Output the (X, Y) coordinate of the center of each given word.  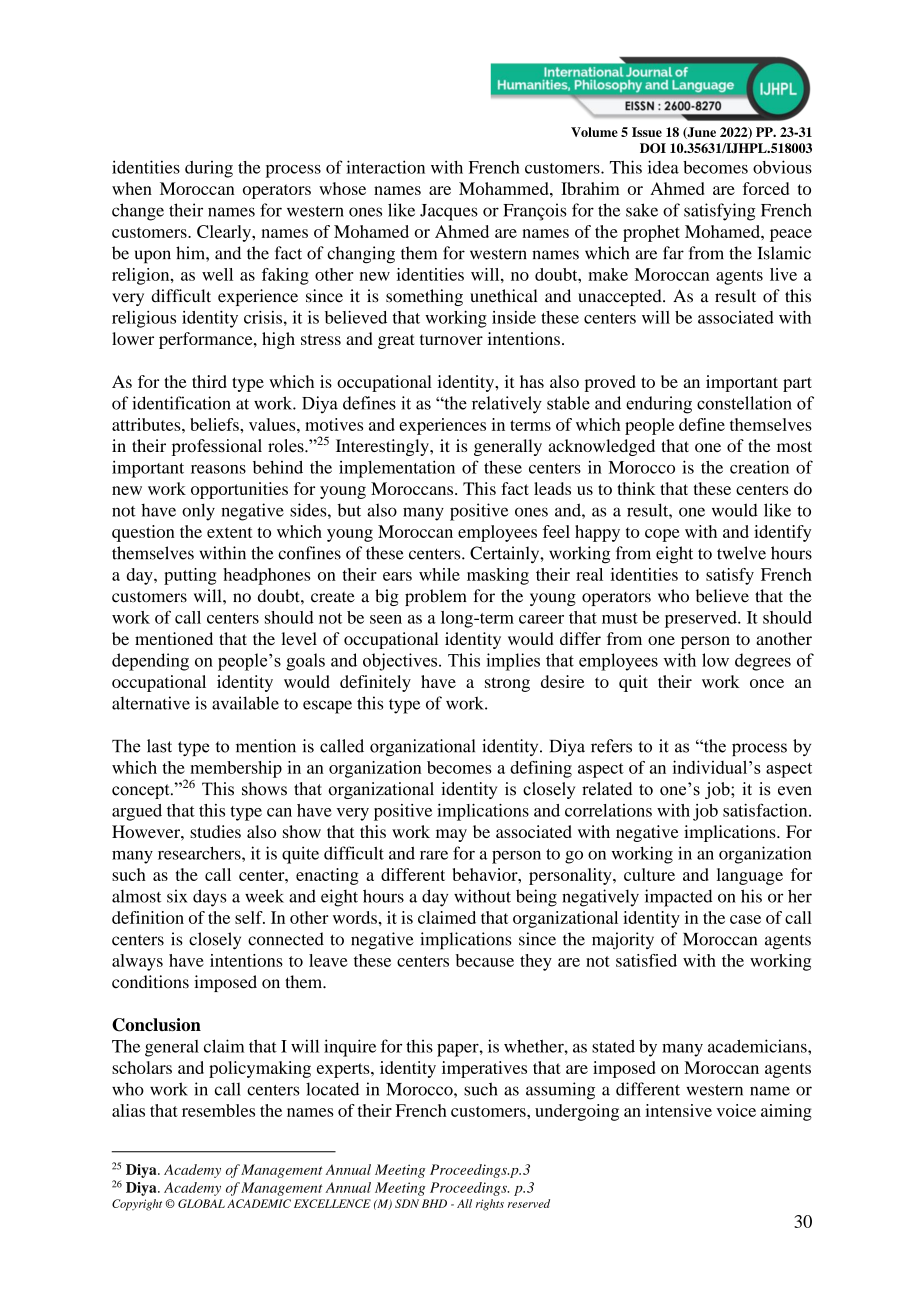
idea (663, 167)
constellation (744, 403)
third (209, 381)
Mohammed (505, 188)
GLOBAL (201, 1203)
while (439, 574)
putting (190, 576)
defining (541, 769)
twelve (741, 553)
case (745, 919)
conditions (150, 982)
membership (236, 769)
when (132, 188)
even (795, 791)
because (485, 960)
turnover (451, 339)
